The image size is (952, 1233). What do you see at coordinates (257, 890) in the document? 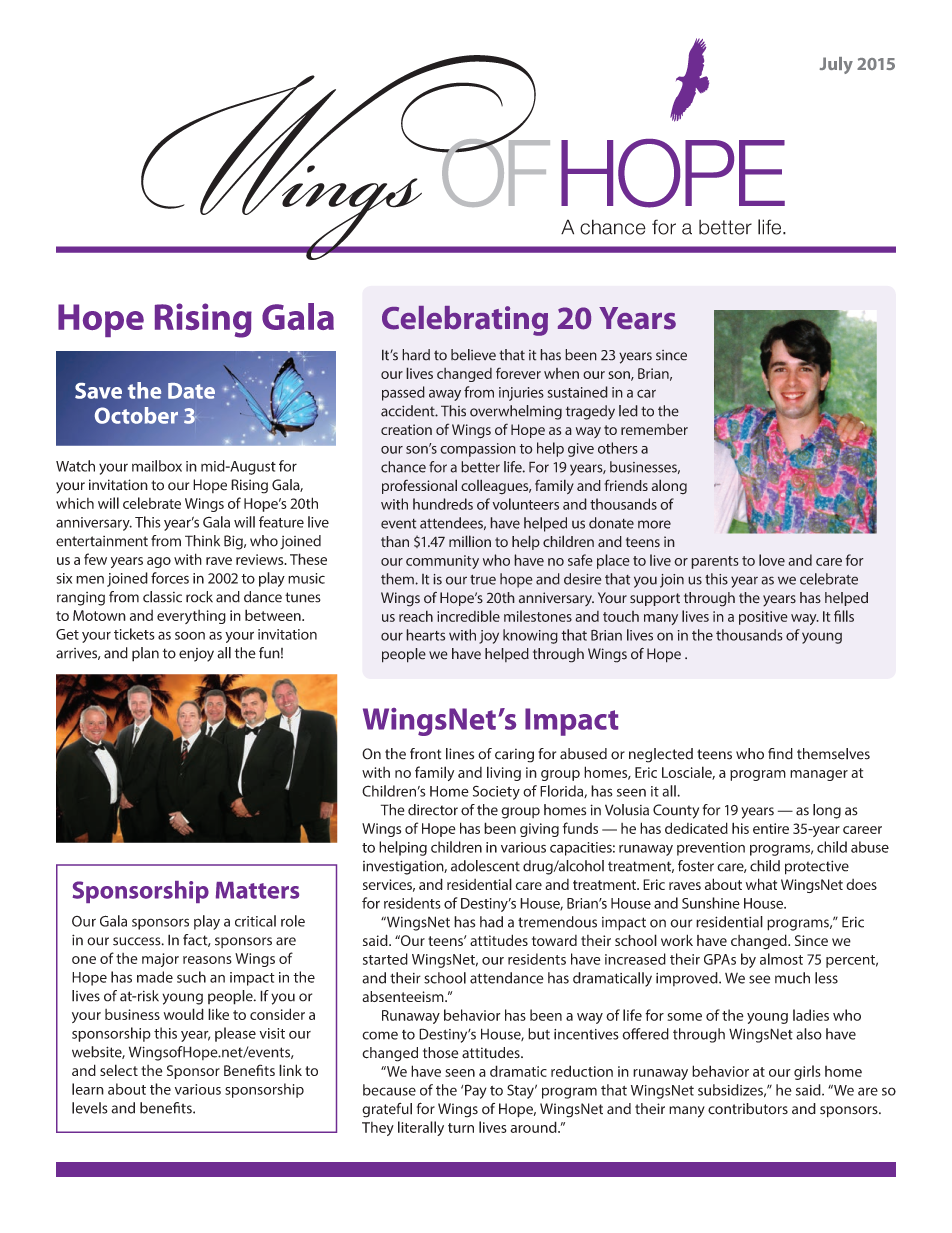
I see `Matters` at bounding box center [257, 890].
